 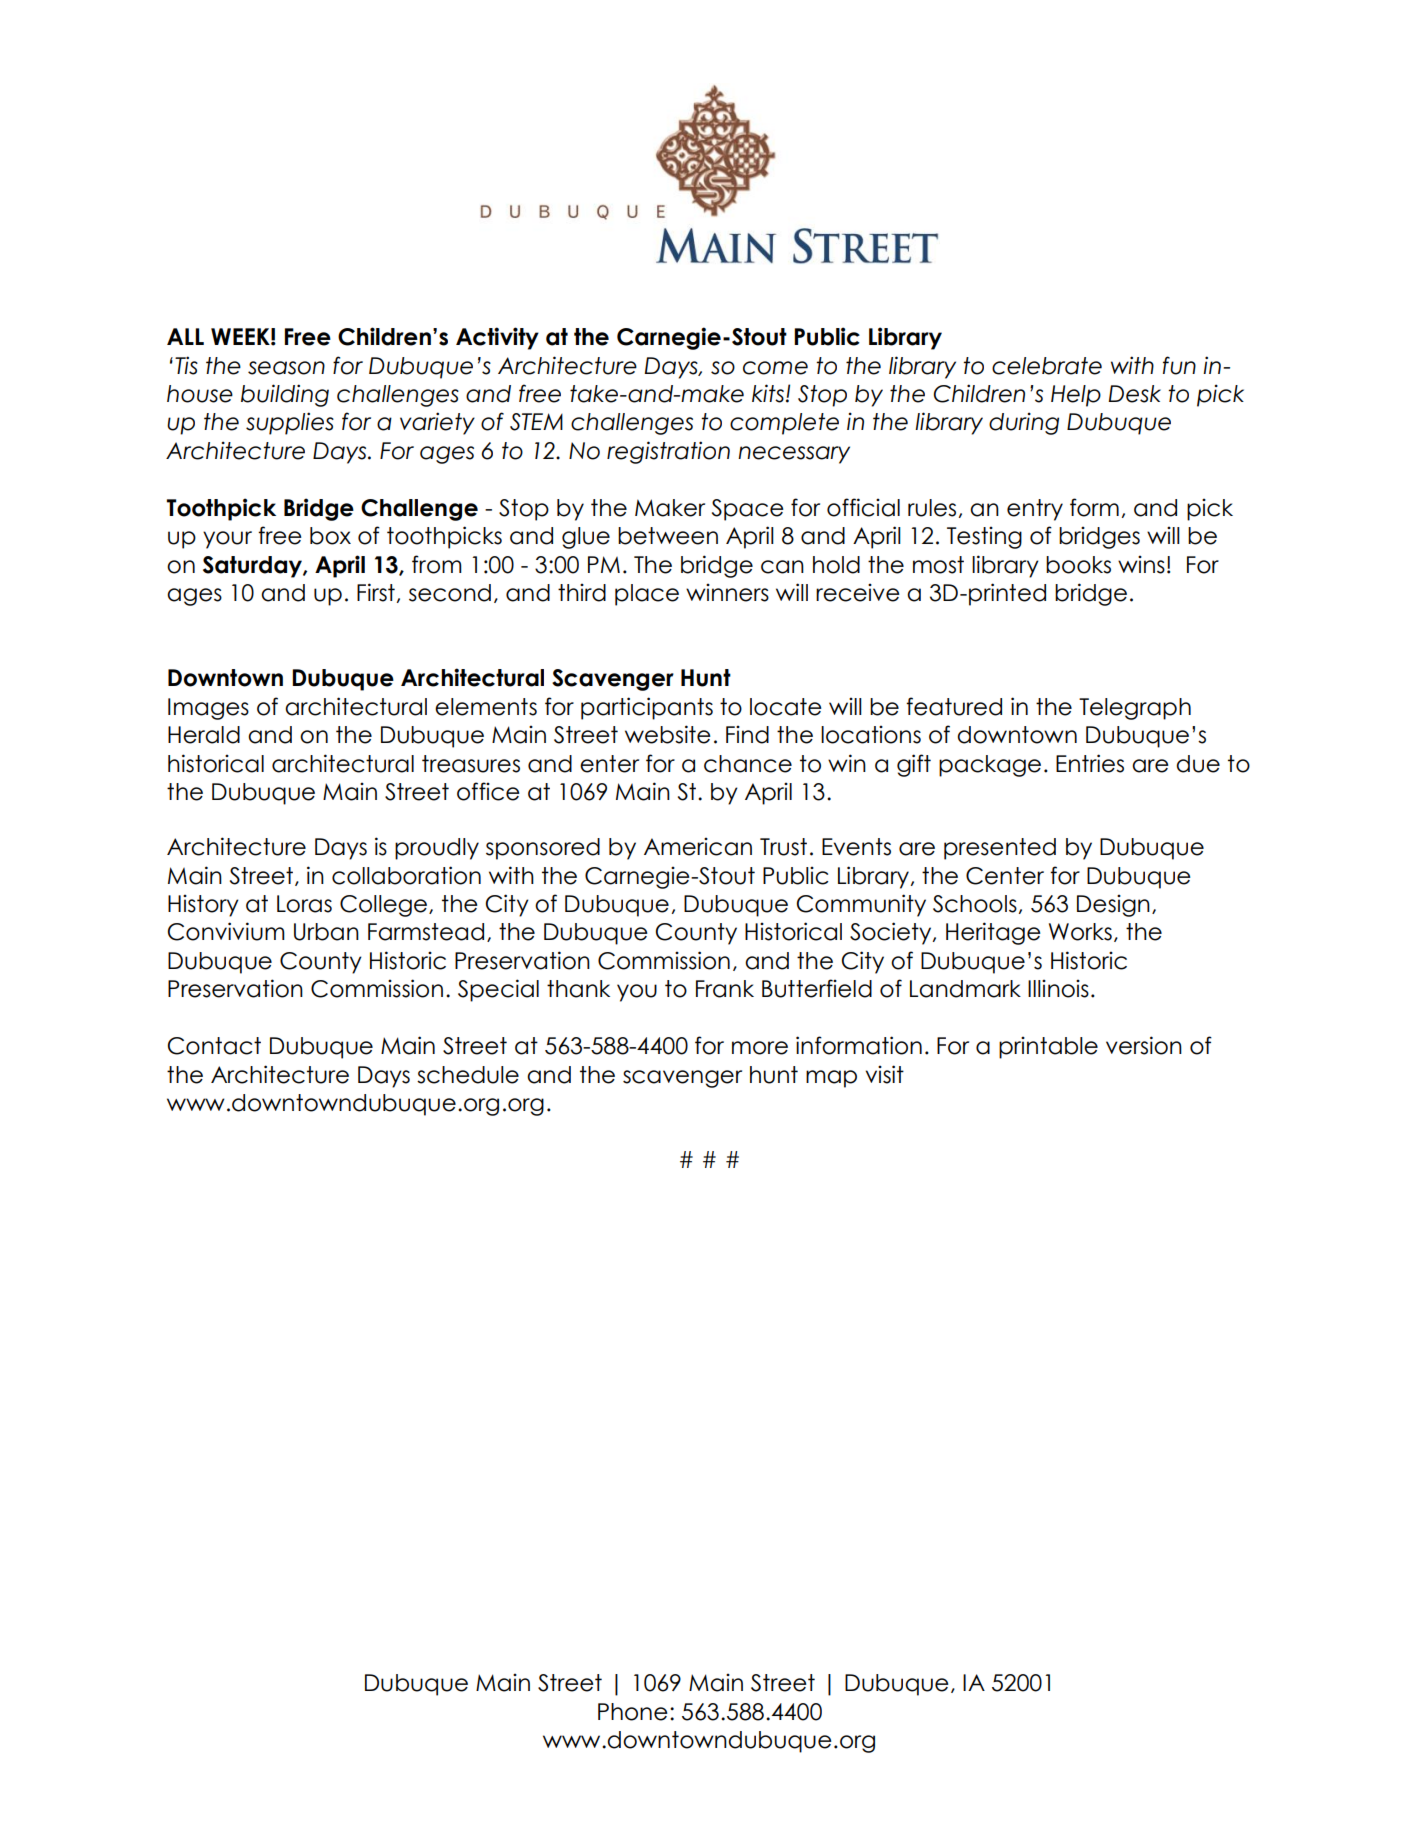 I want to click on American, so click(x=698, y=846).
